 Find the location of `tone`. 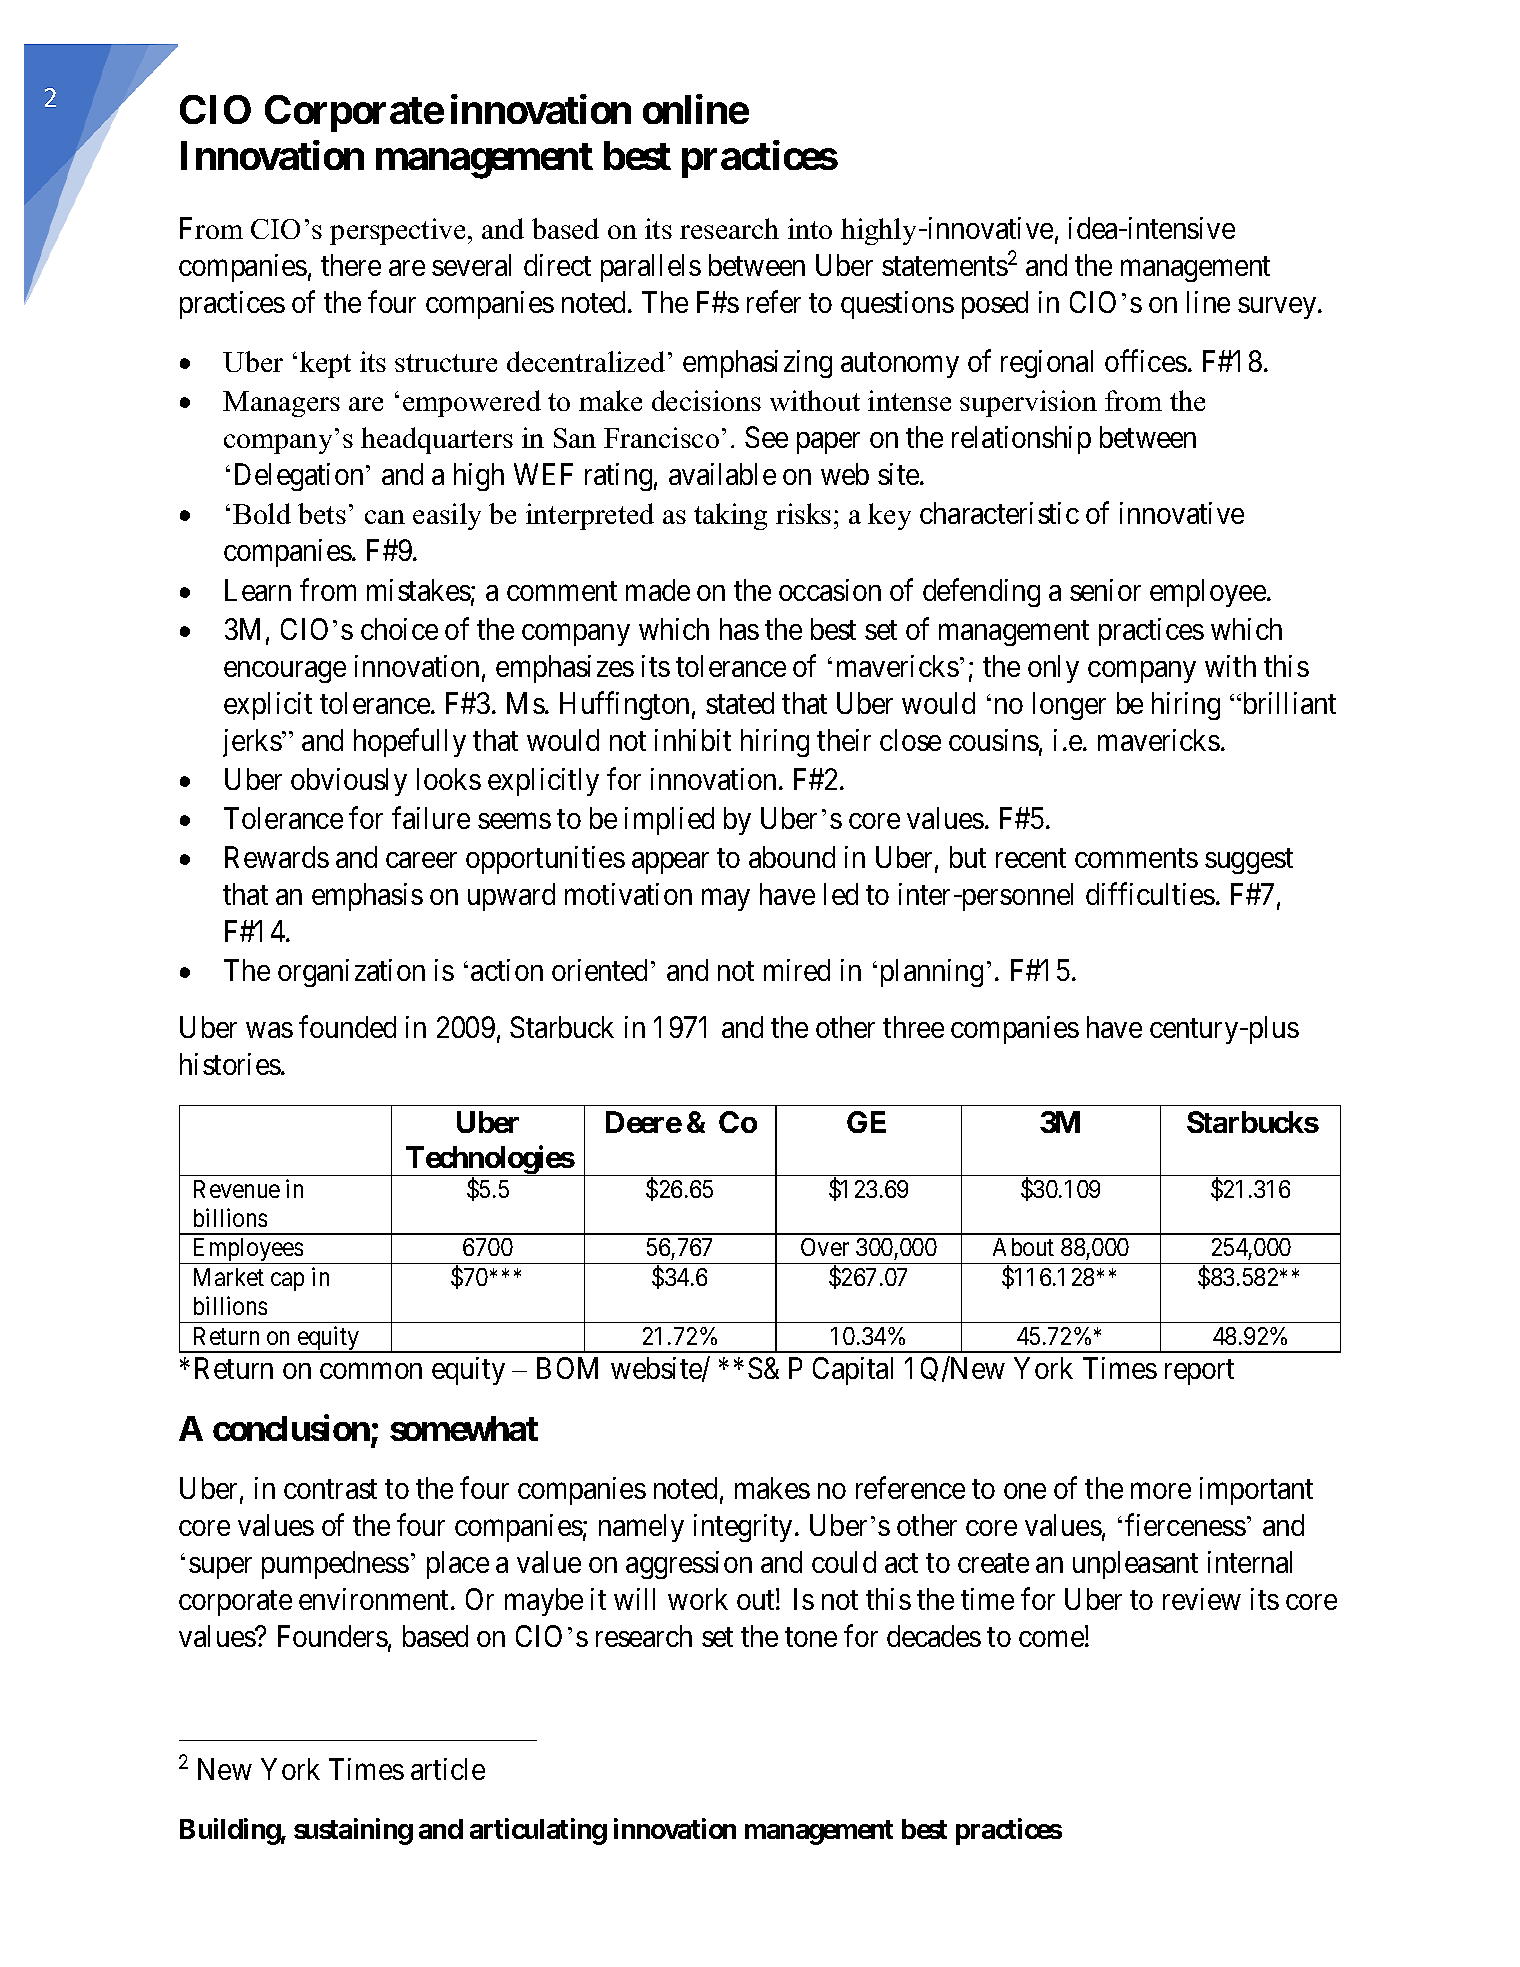

tone is located at coordinates (811, 1637).
